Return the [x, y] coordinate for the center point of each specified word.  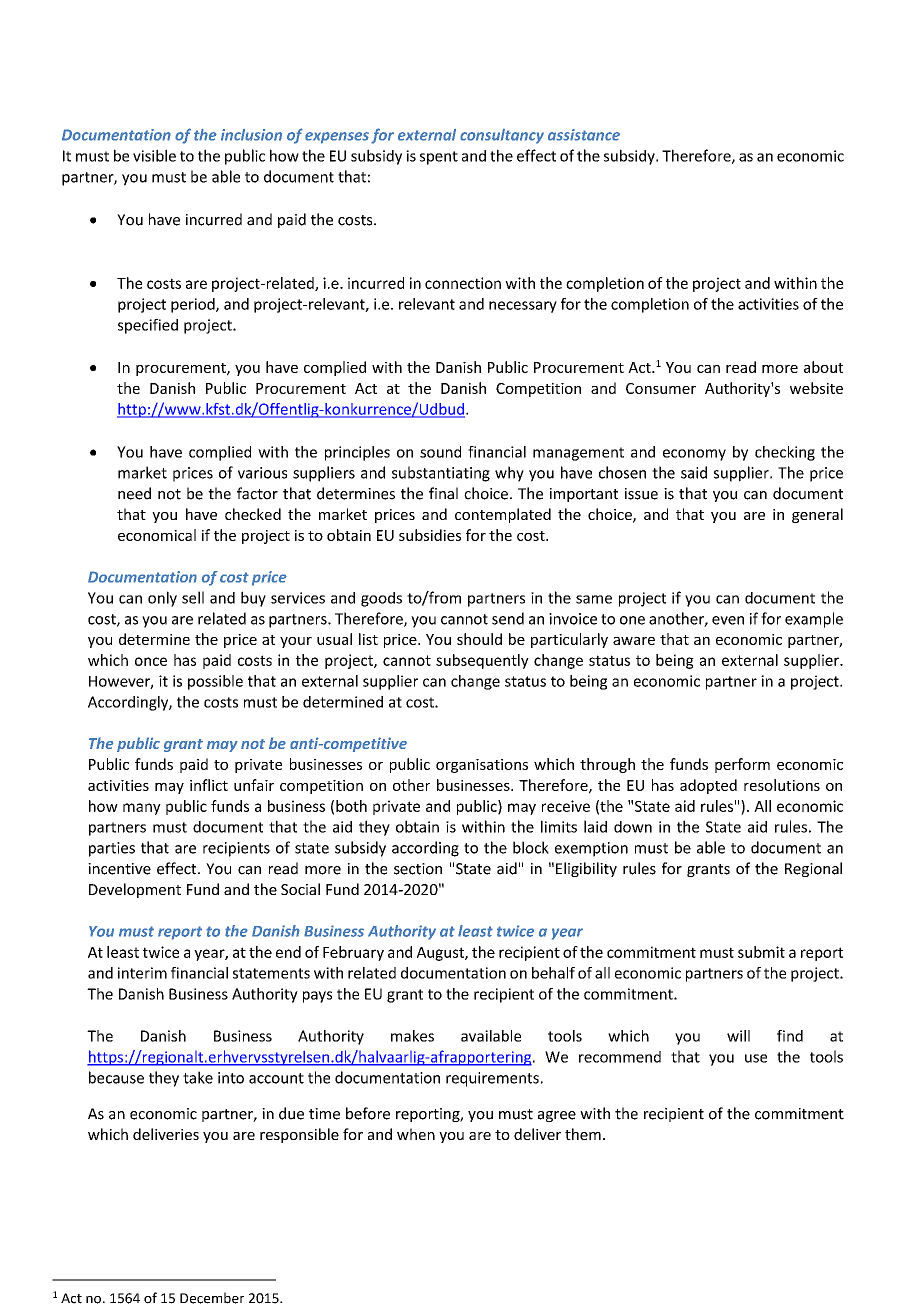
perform [742, 765]
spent [439, 158]
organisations [482, 766]
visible [154, 155]
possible [215, 682]
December [212, 1298]
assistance [584, 135]
